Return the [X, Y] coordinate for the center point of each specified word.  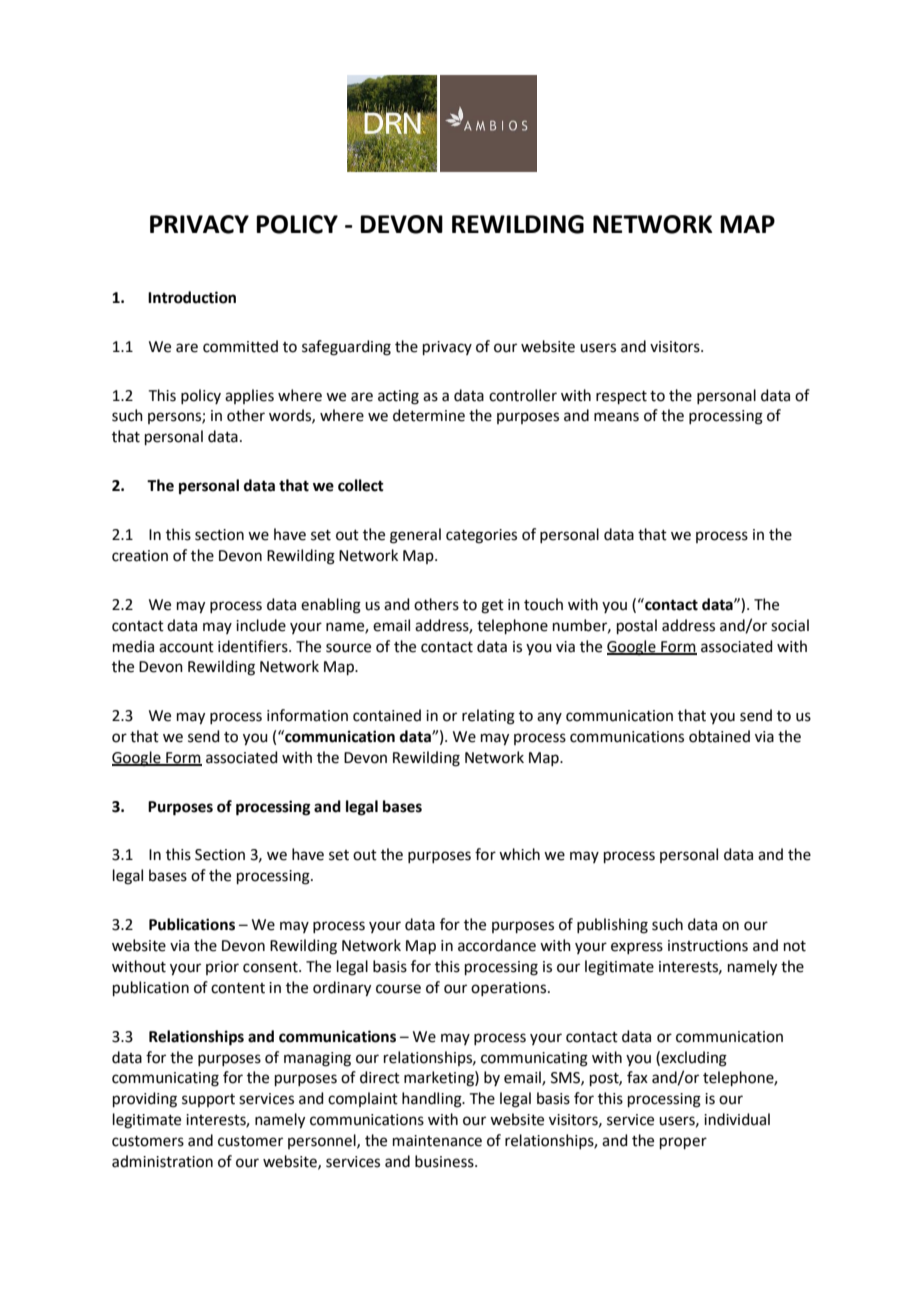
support [208, 1100]
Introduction [192, 297]
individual [737, 1119]
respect [621, 397]
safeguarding [346, 348]
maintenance [437, 1141]
